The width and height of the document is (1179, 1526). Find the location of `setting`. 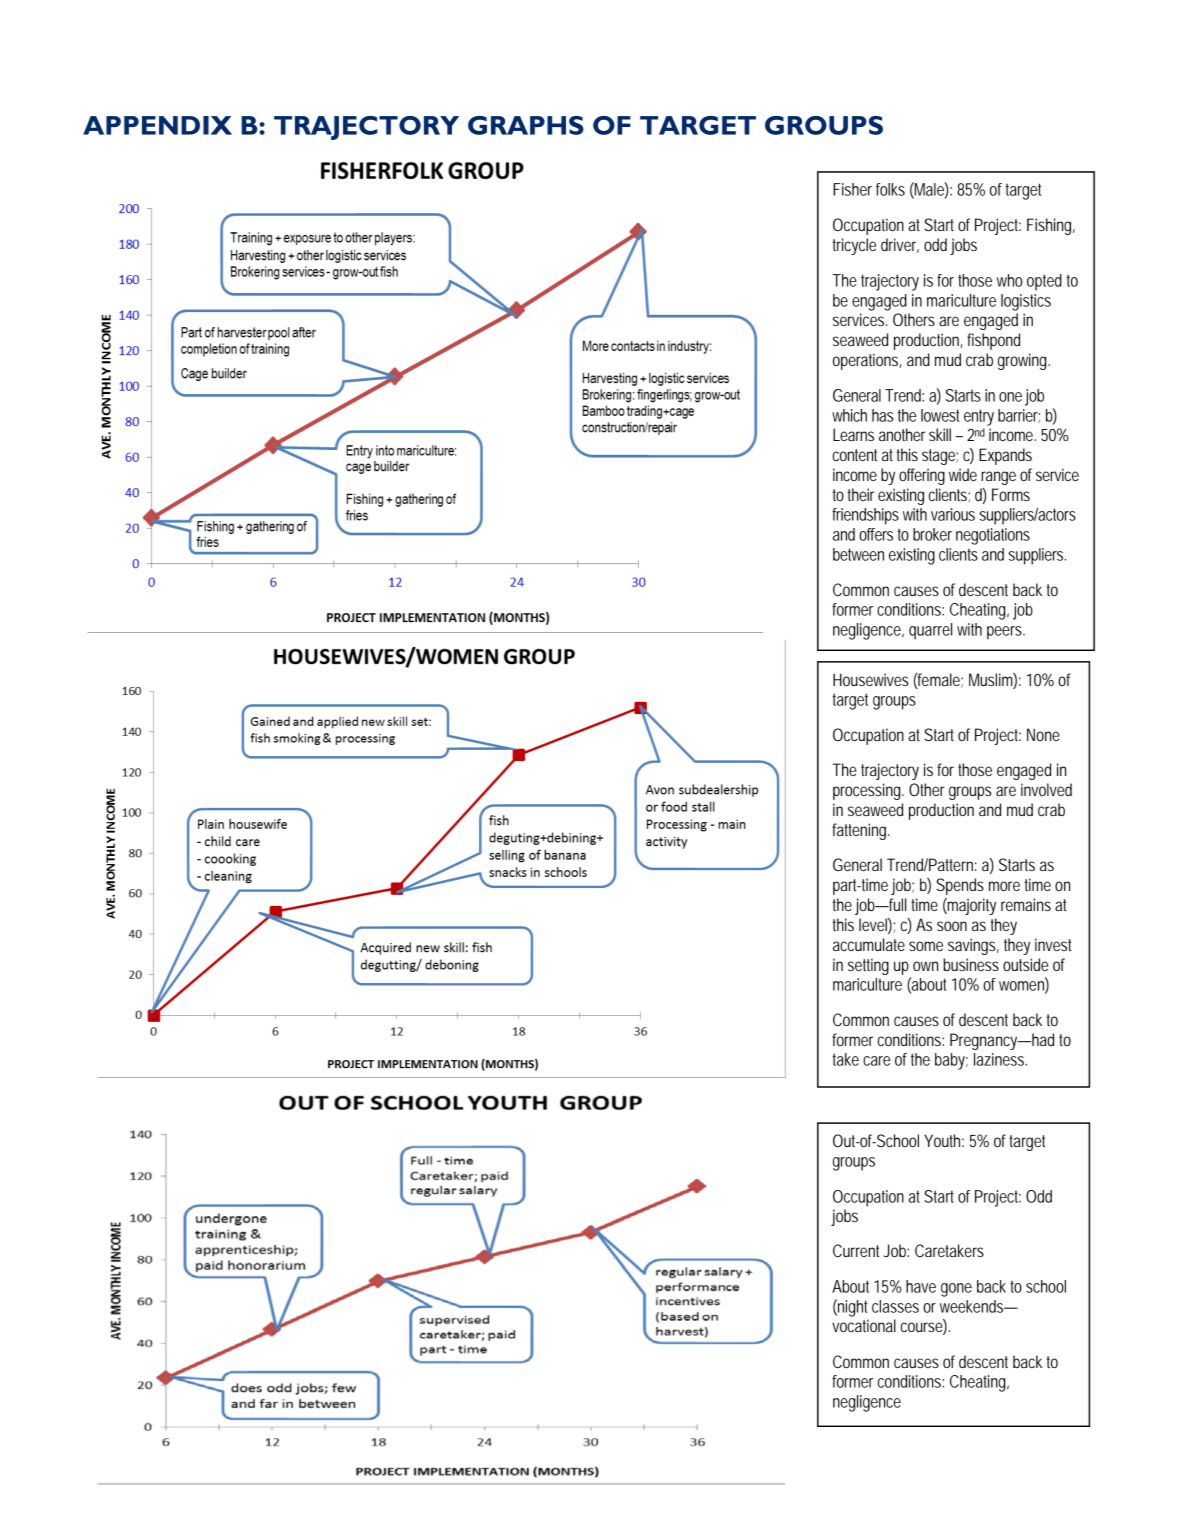

setting is located at coordinates (868, 966).
